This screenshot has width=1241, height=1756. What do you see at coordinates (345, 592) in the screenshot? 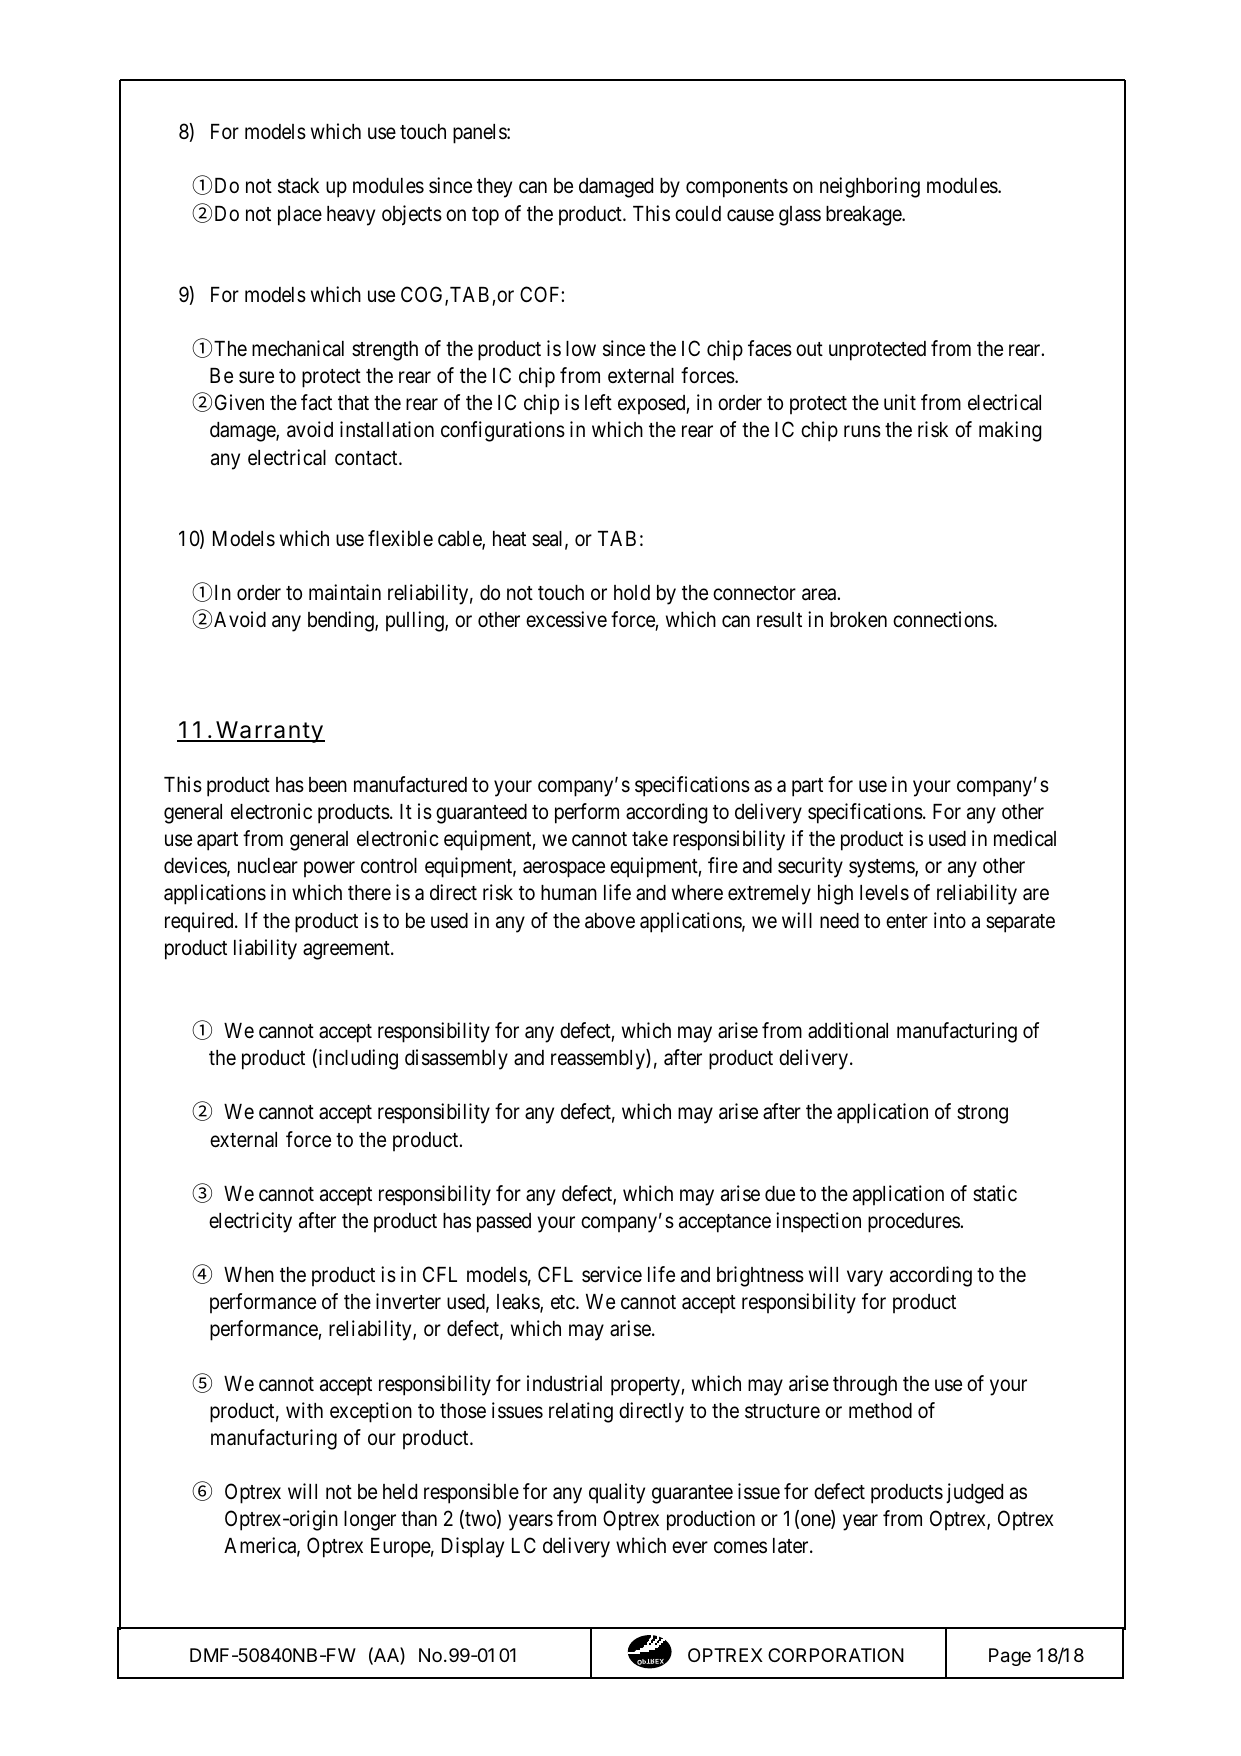
I see `maintain` at bounding box center [345, 592].
